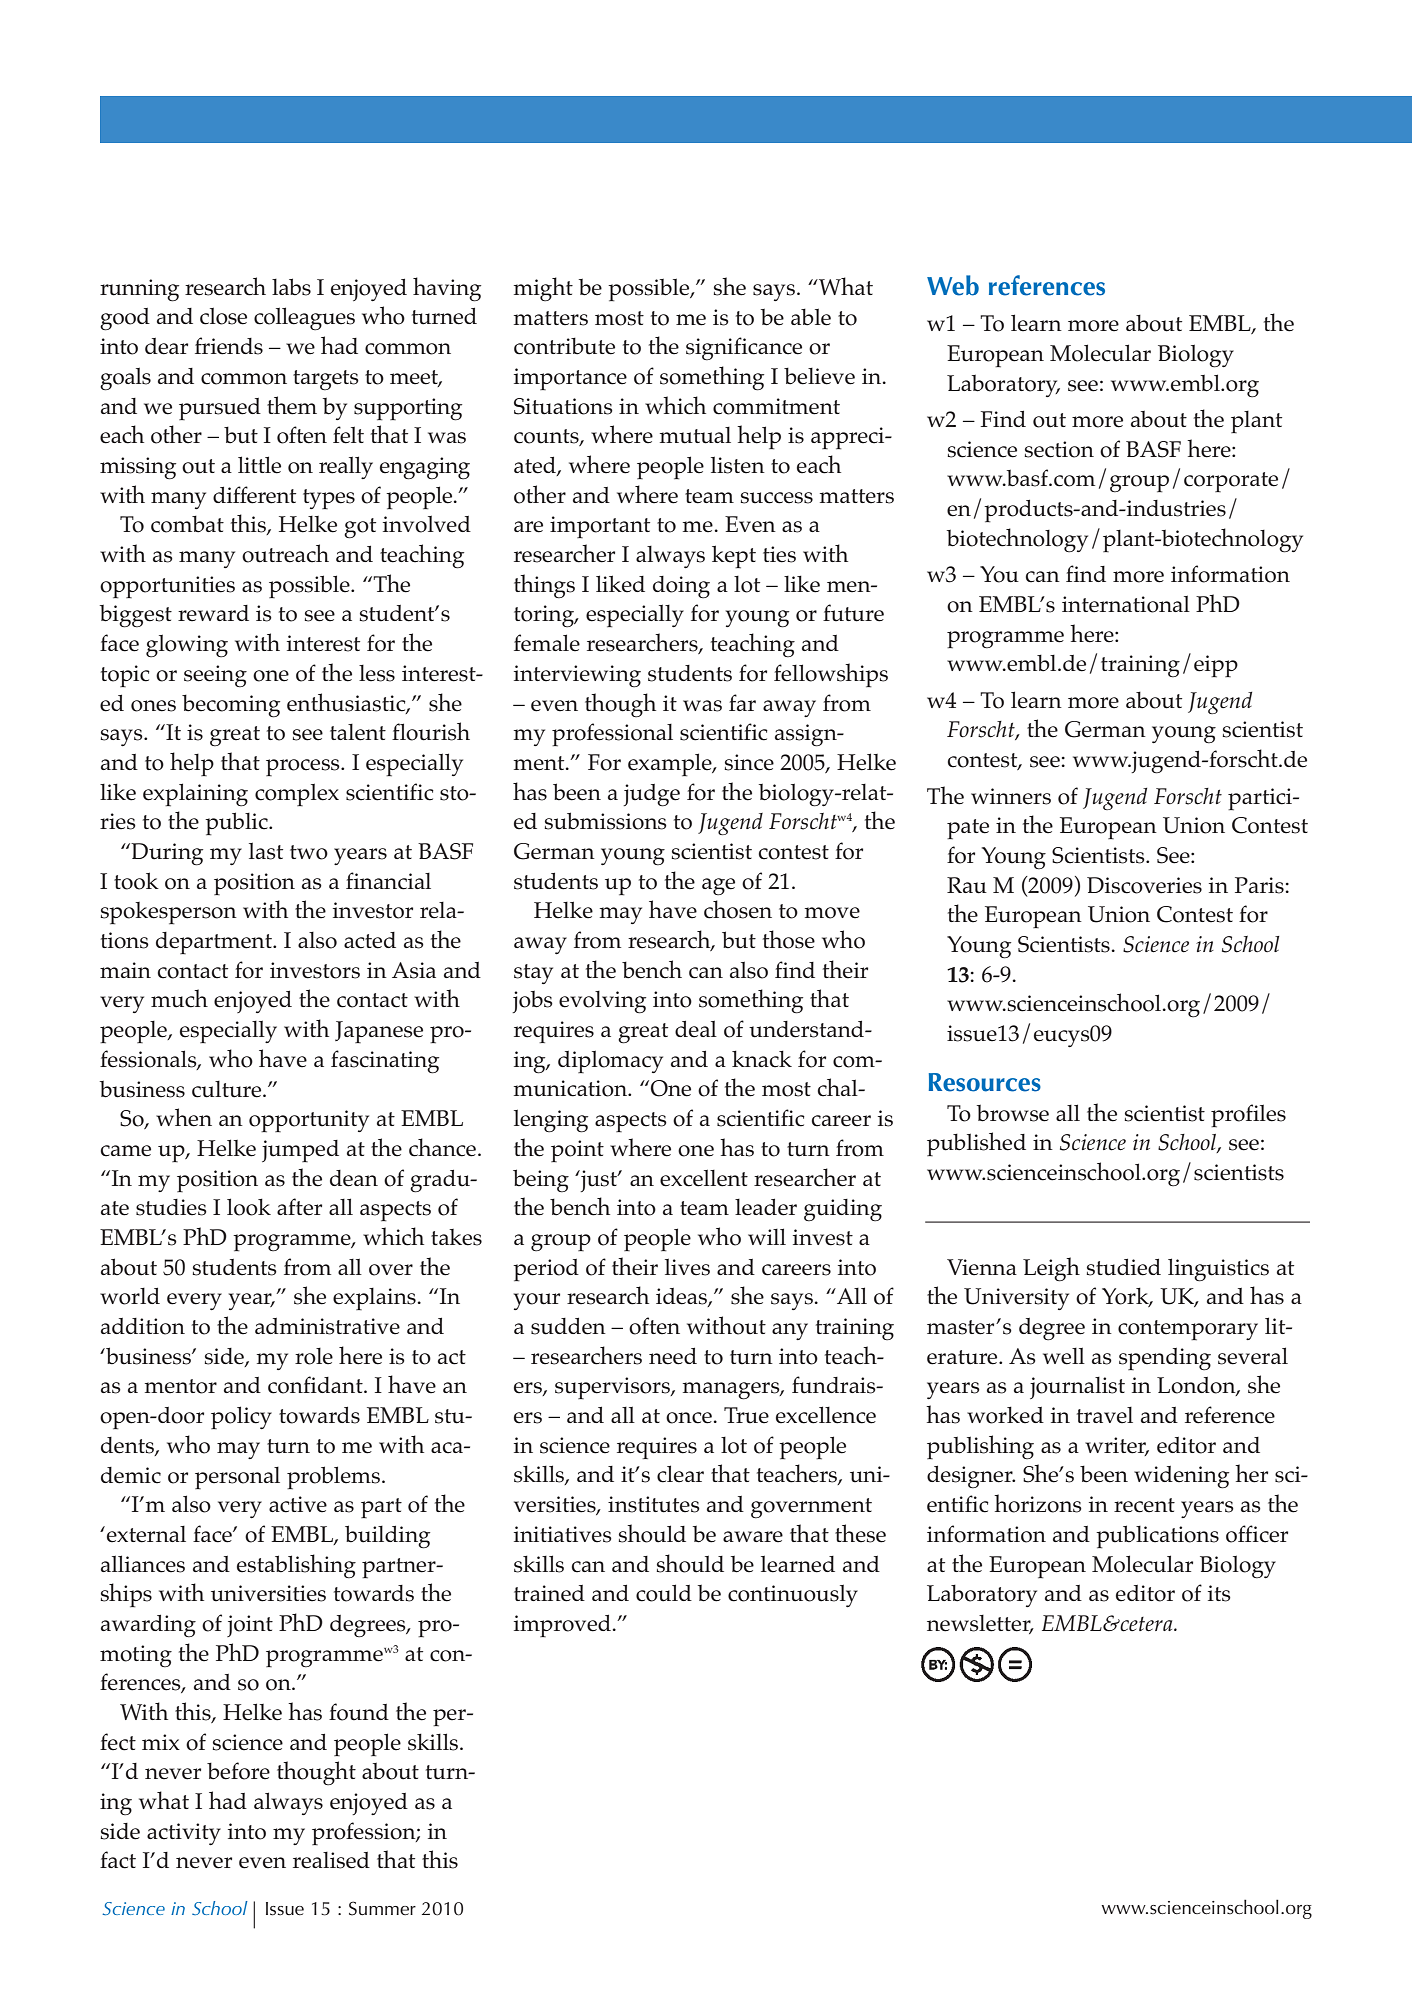  I want to click on significance, so click(744, 349).
